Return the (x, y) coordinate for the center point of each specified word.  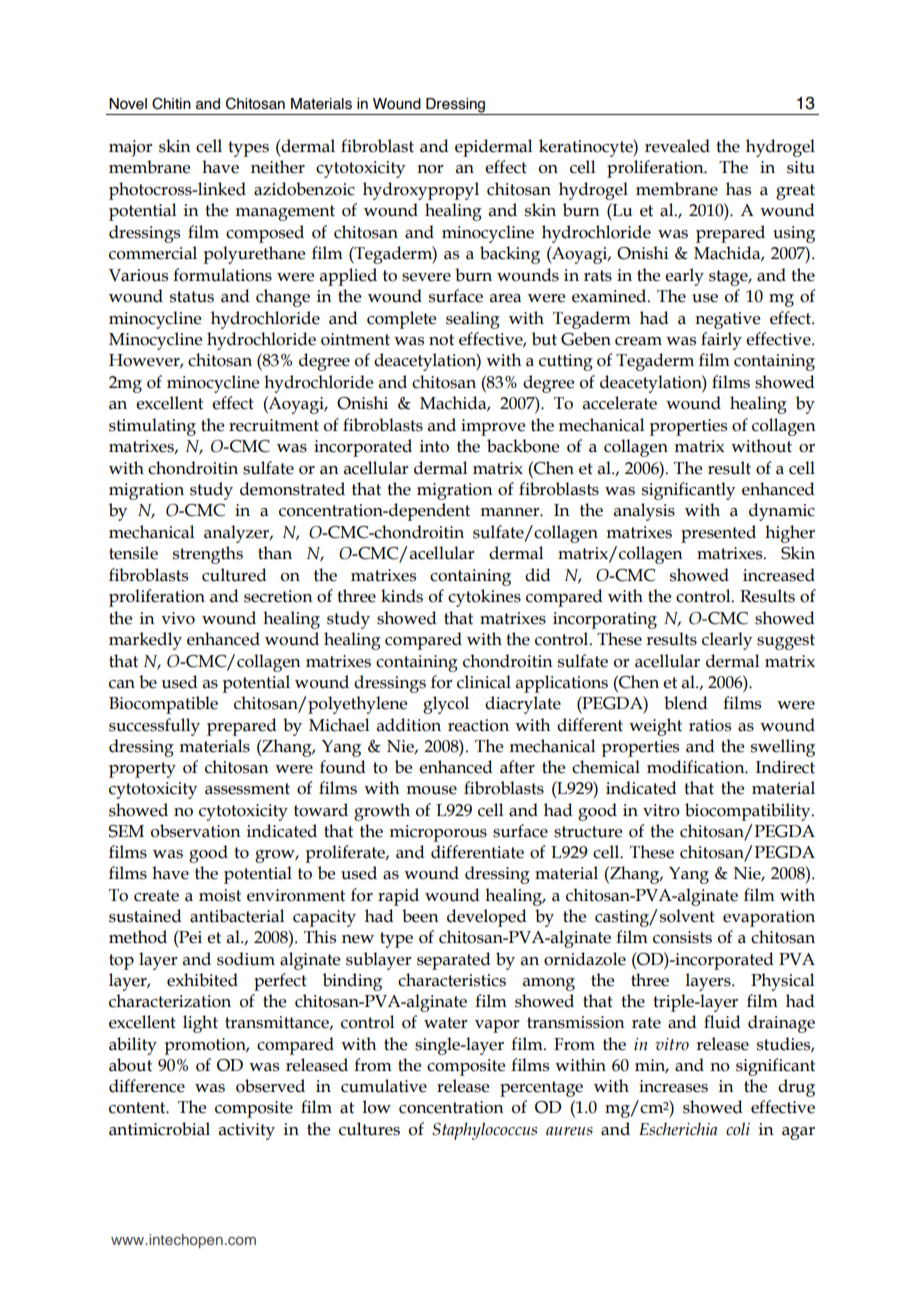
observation (196, 831)
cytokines (484, 598)
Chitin (171, 103)
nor (430, 169)
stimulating (152, 427)
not (441, 340)
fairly (721, 341)
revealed (677, 146)
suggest (786, 642)
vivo (178, 618)
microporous (438, 833)
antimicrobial (159, 1129)
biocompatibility (749, 812)
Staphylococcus (484, 1131)
